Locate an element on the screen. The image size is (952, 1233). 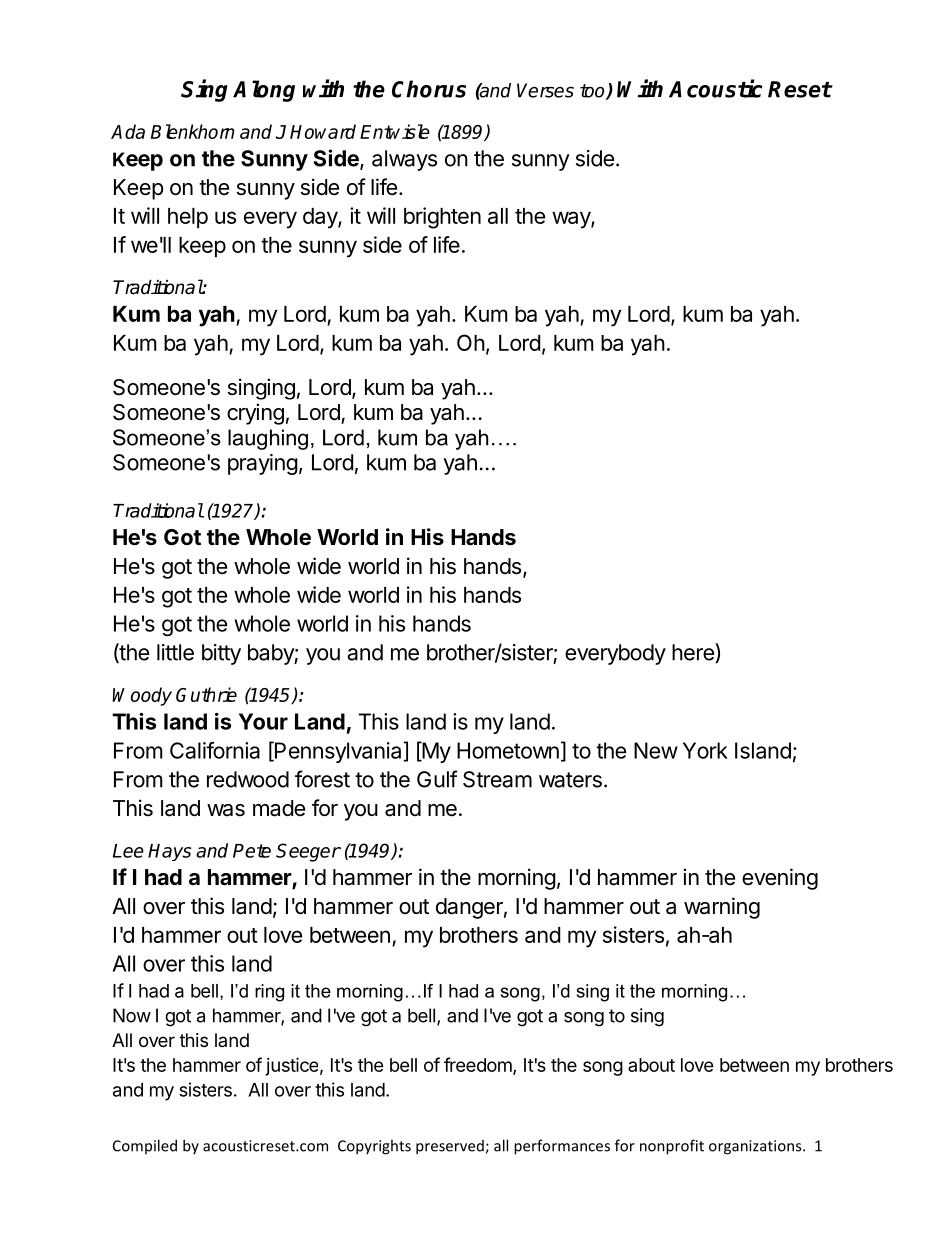
York is located at coordinates (705, 750).
